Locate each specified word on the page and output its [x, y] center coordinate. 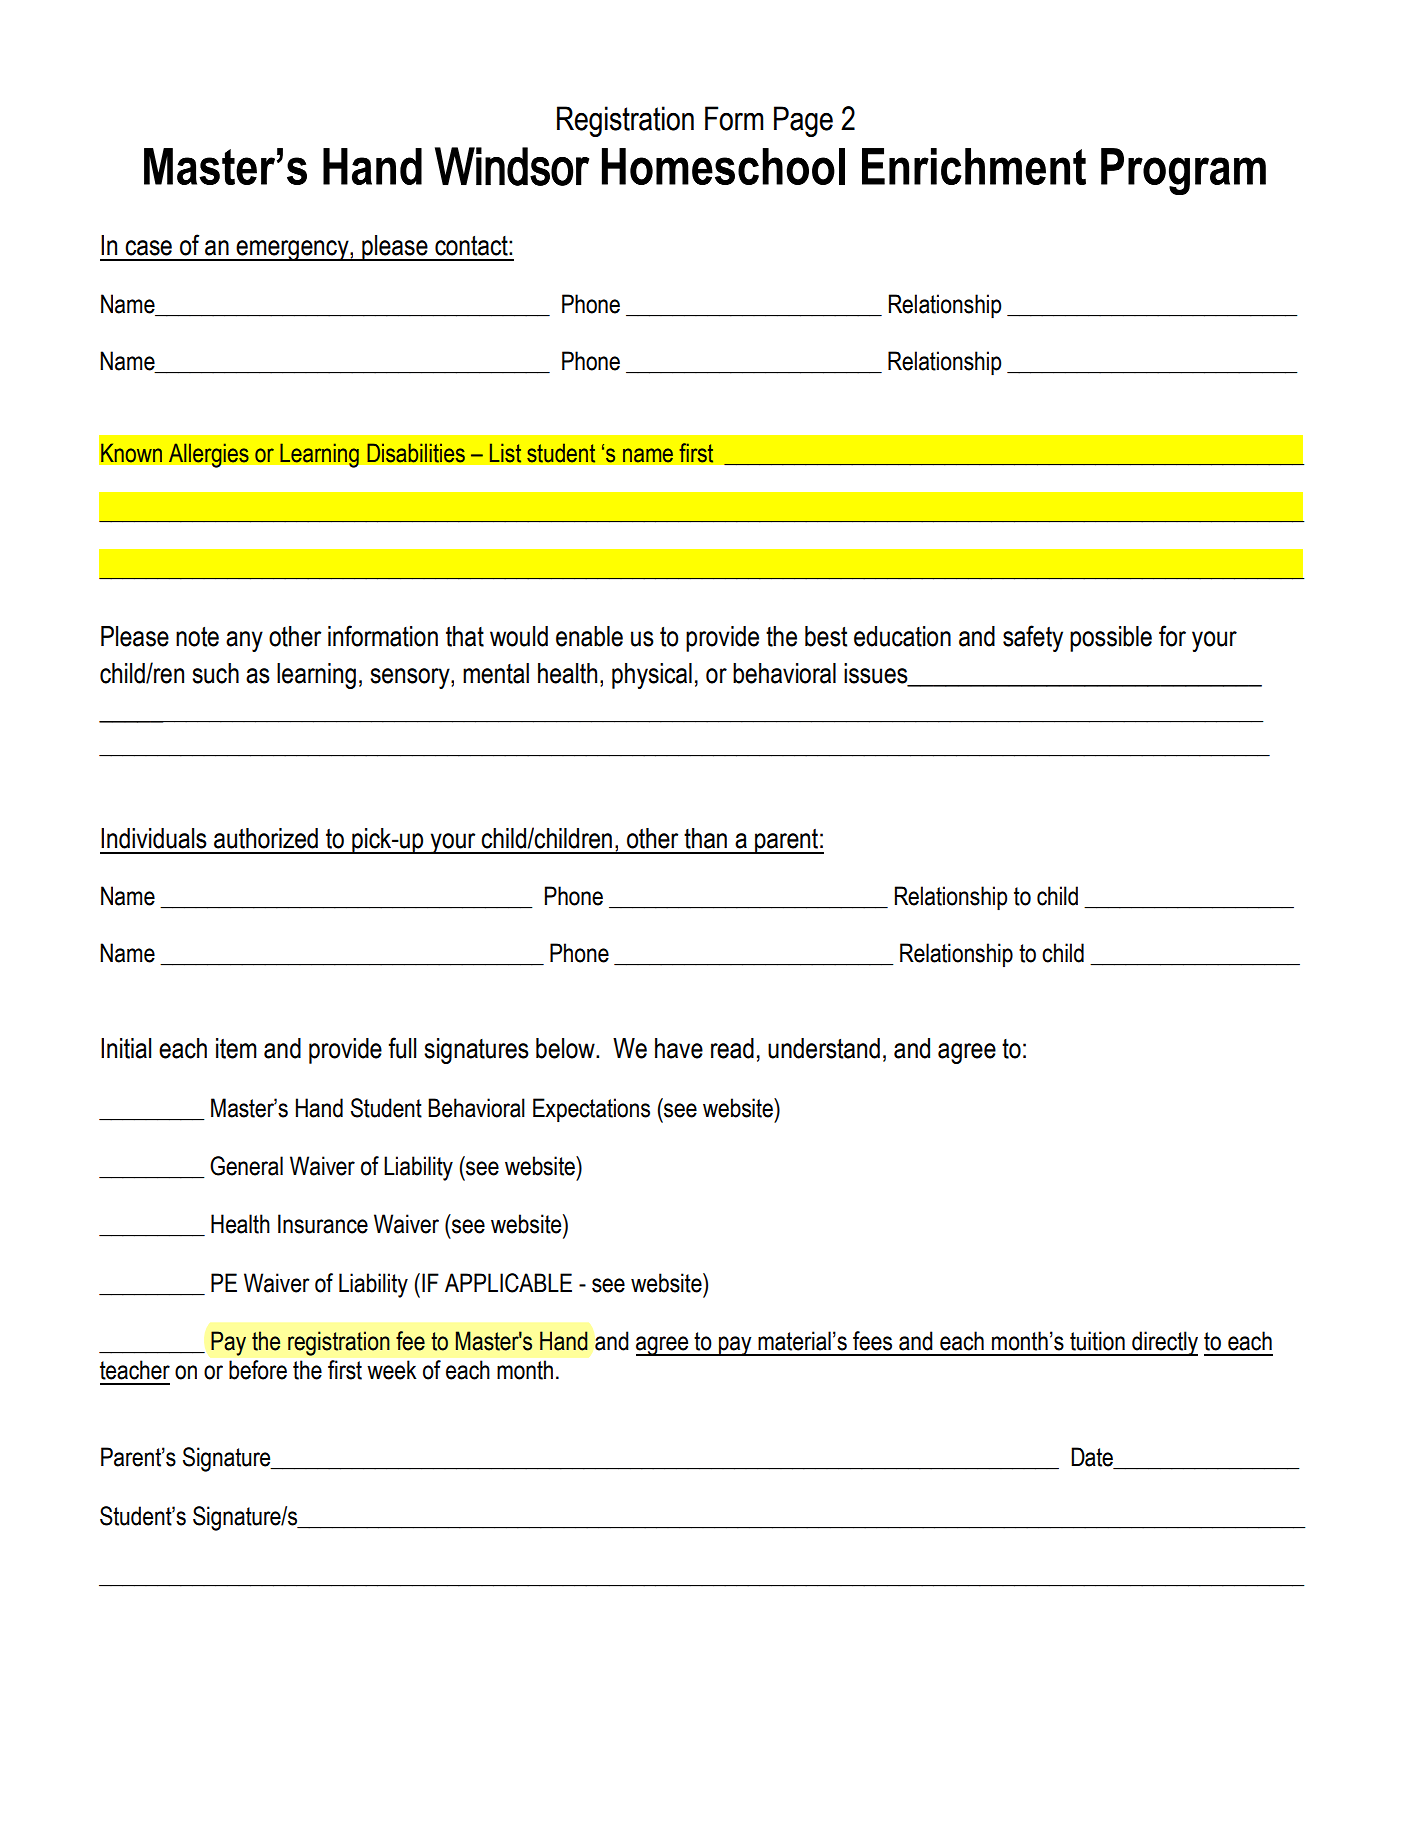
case [148, 248]
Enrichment [974, 166]
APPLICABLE [508, 1283]
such [215, 673]
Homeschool [723, 166]
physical [652, 676]
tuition [1097, 1341]
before [258, 1370]
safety [1033, 638]
